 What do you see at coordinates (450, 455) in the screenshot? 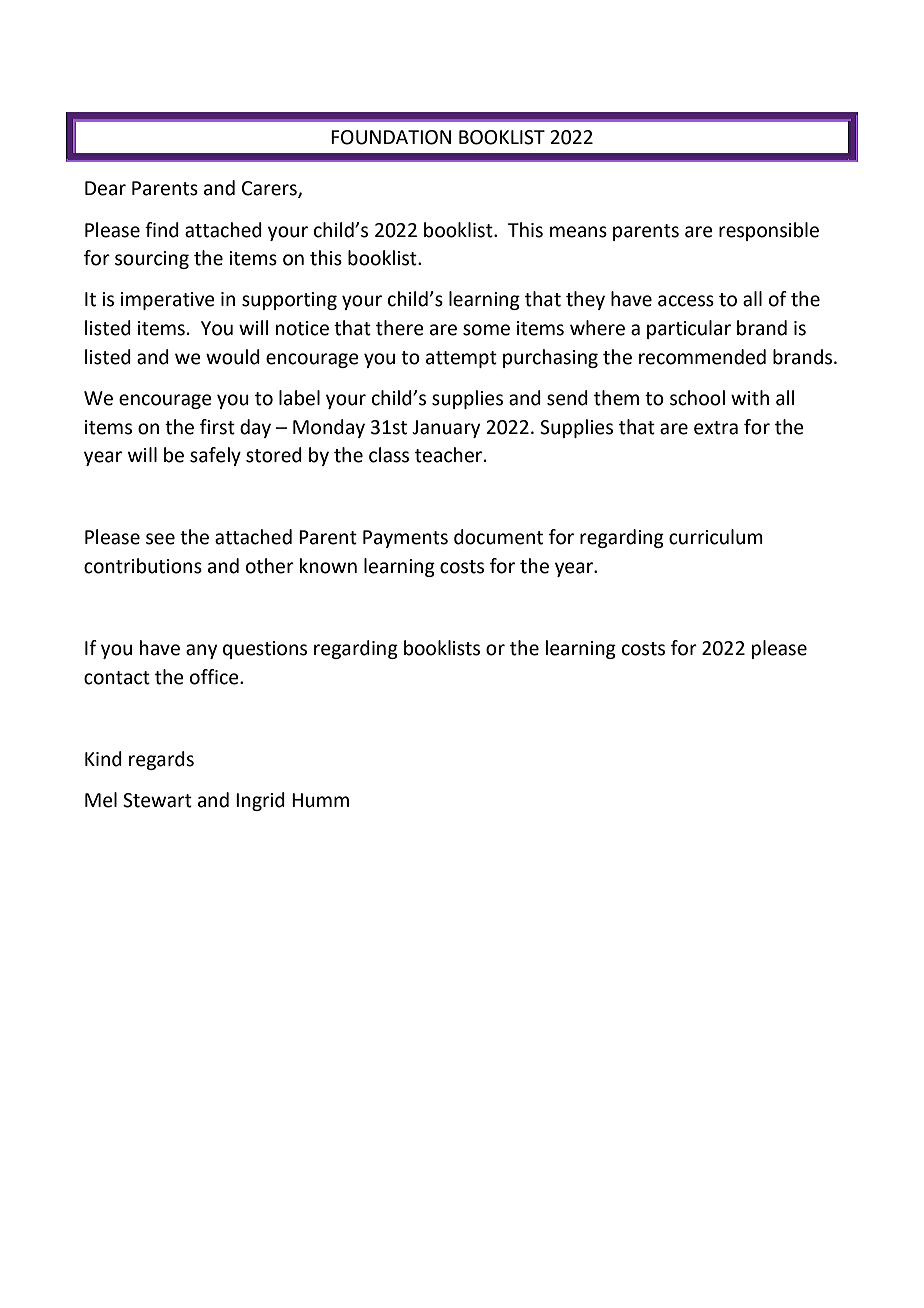
I see `teacher` at bounding box center [450, 455].
